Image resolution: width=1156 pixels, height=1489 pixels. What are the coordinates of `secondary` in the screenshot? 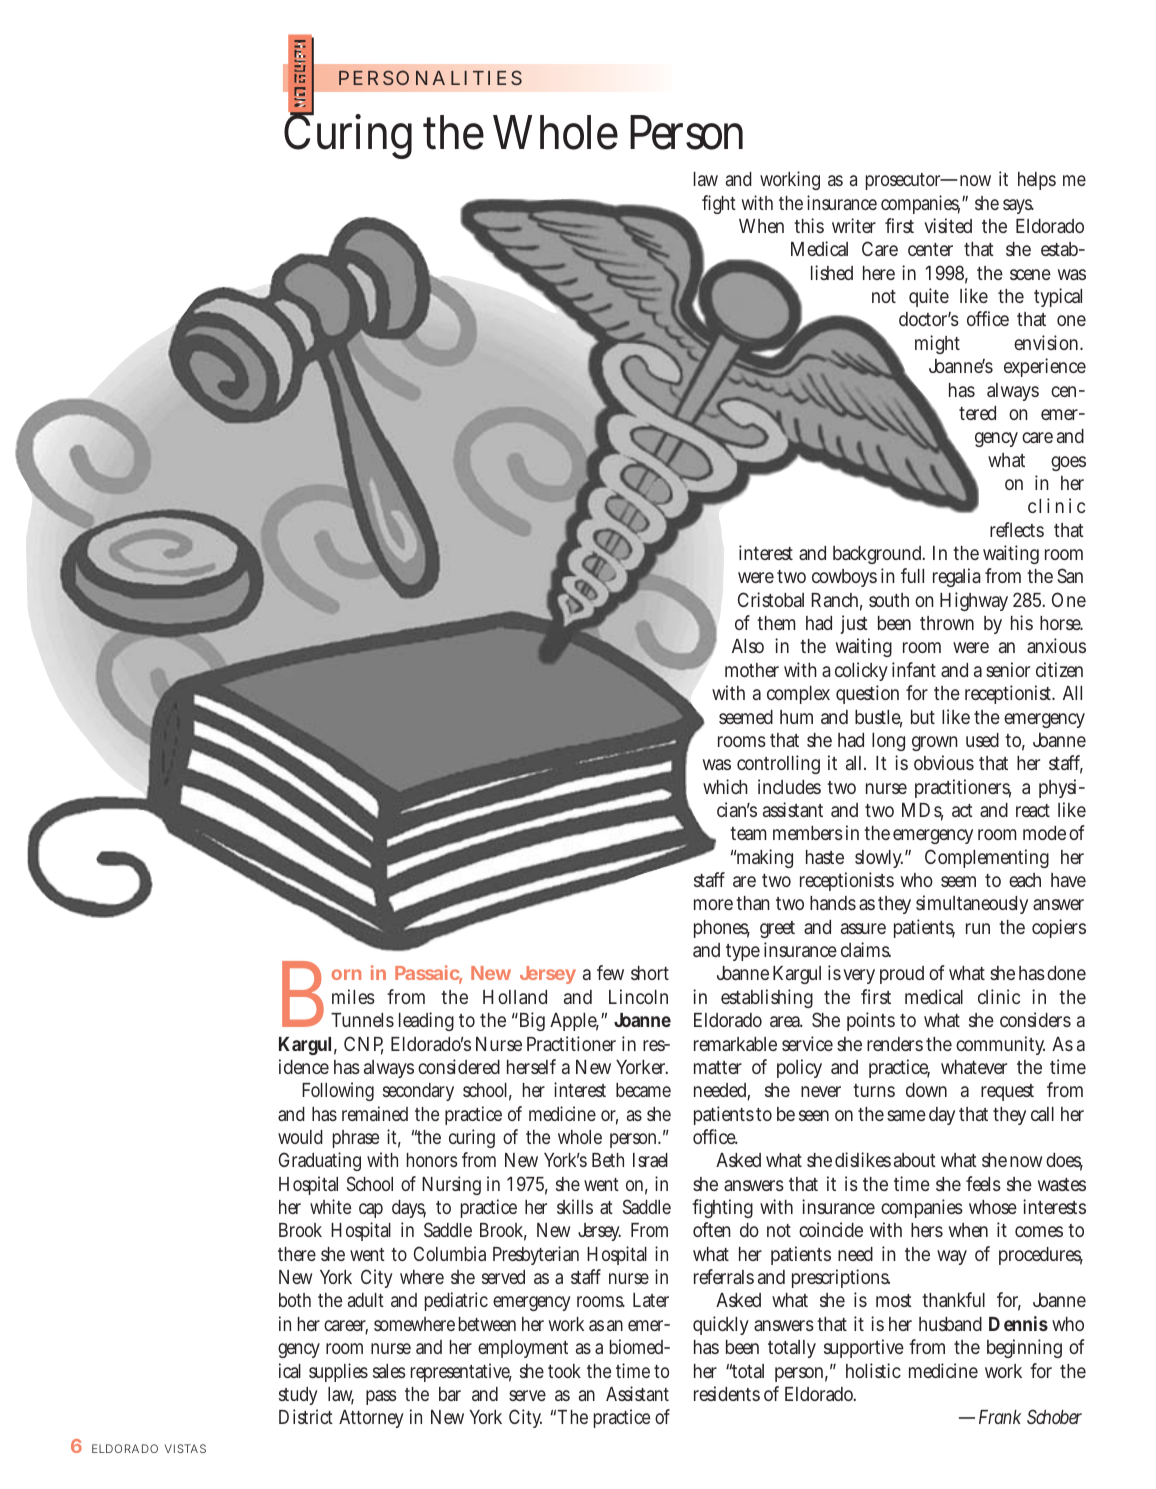 It's located at (418, 1092).
